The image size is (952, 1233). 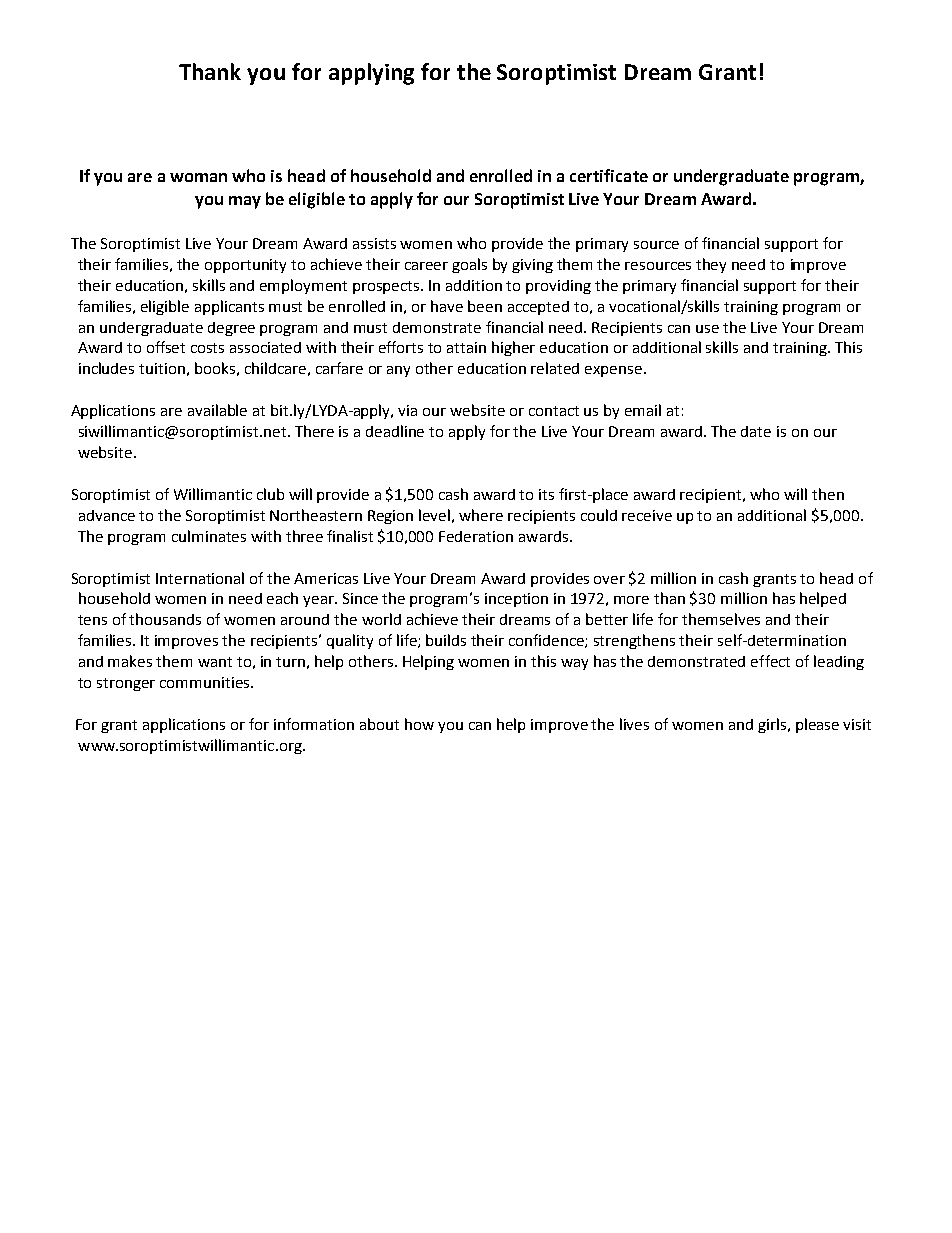 I want to click on woman, so click(x=198, y=177).
